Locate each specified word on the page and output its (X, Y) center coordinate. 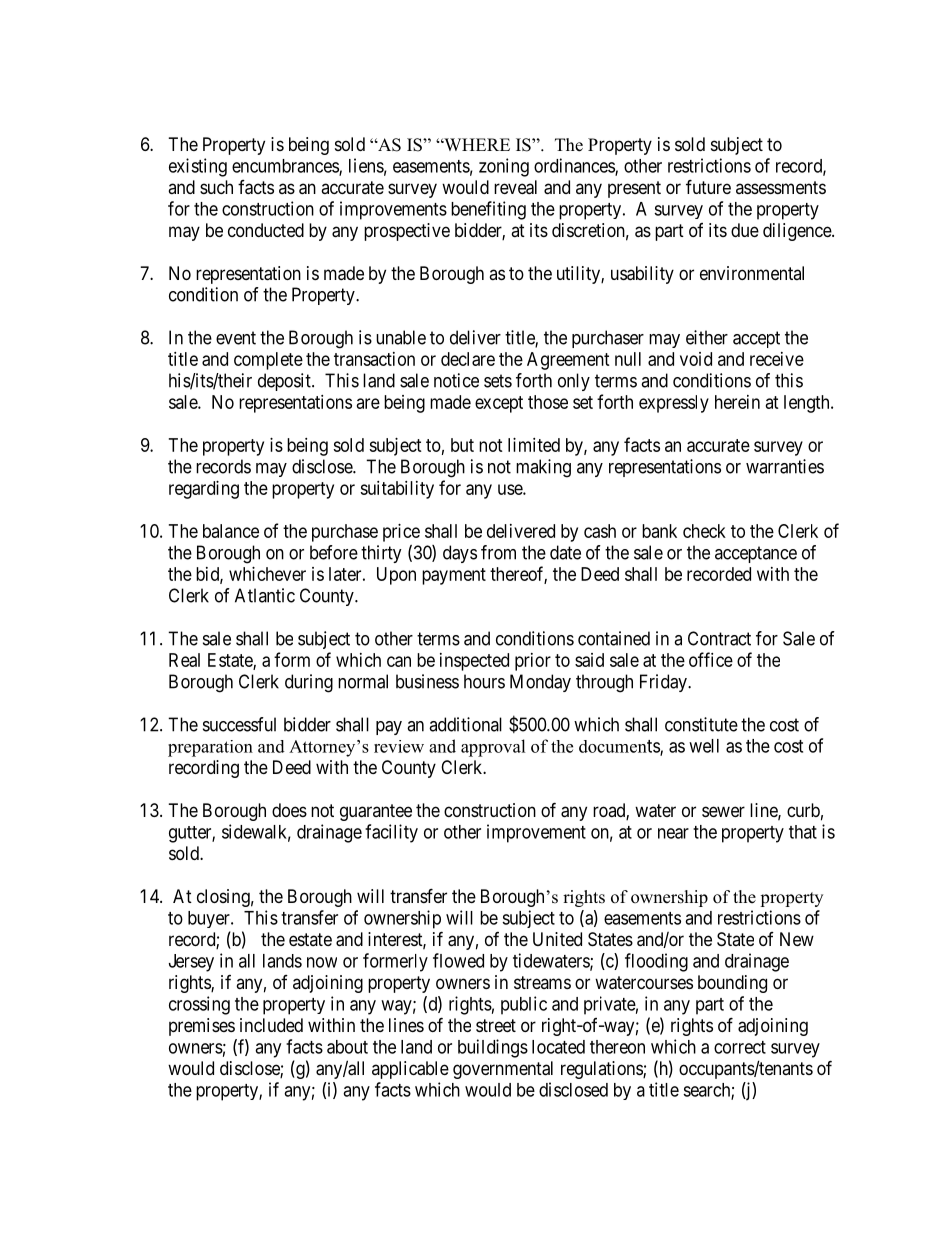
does (289, 810)
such (216, 187)
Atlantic (265, 595)
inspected (474, 662)
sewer (723, 811)
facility (391, 833)
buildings (493, 1048)
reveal (515, 187)
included (271, 1025)
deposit (285, 382)
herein (737, 402)
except (499, 404)
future (708, 186)
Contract (719, 638)
